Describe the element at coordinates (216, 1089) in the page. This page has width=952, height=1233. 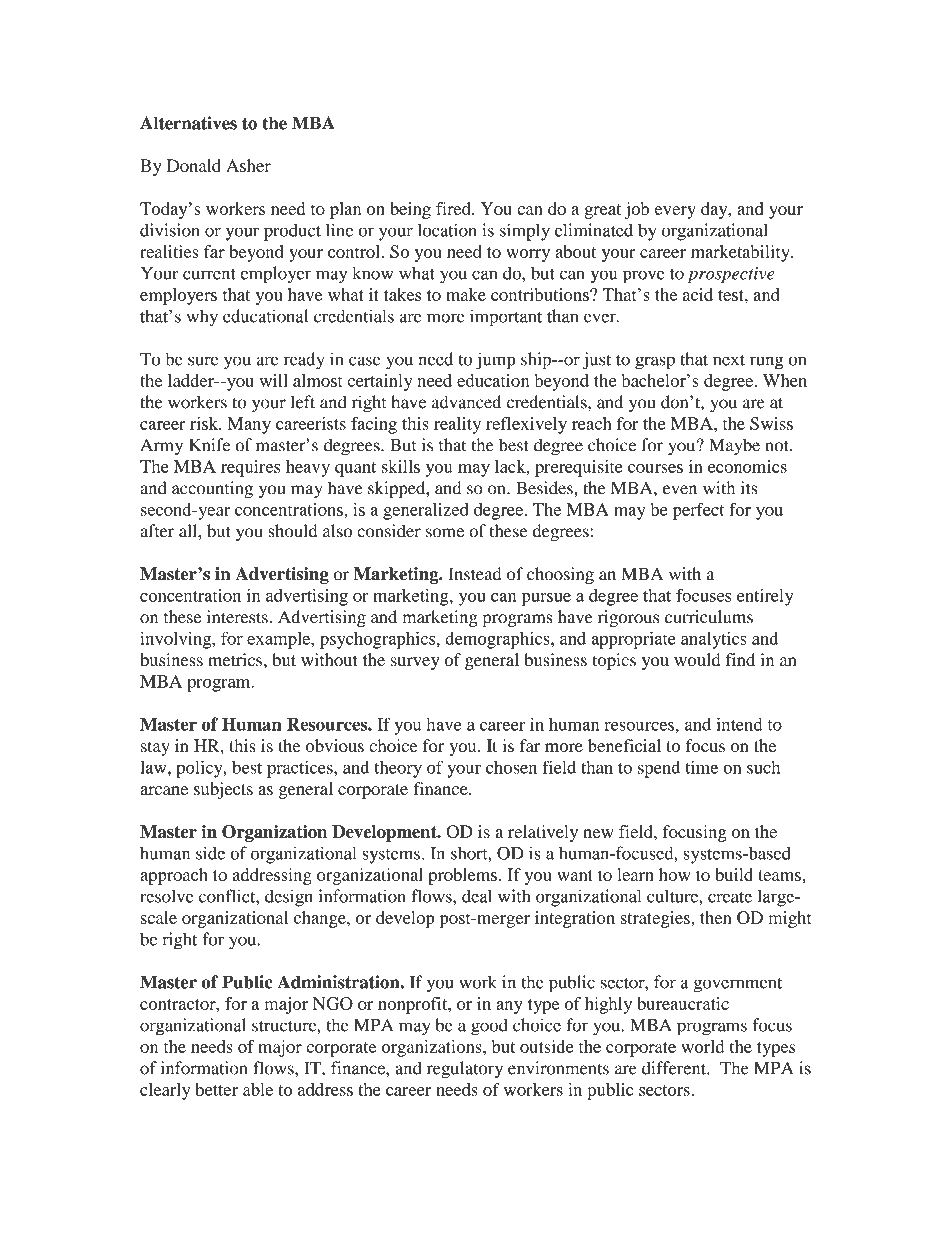
I see `better` at that location.
